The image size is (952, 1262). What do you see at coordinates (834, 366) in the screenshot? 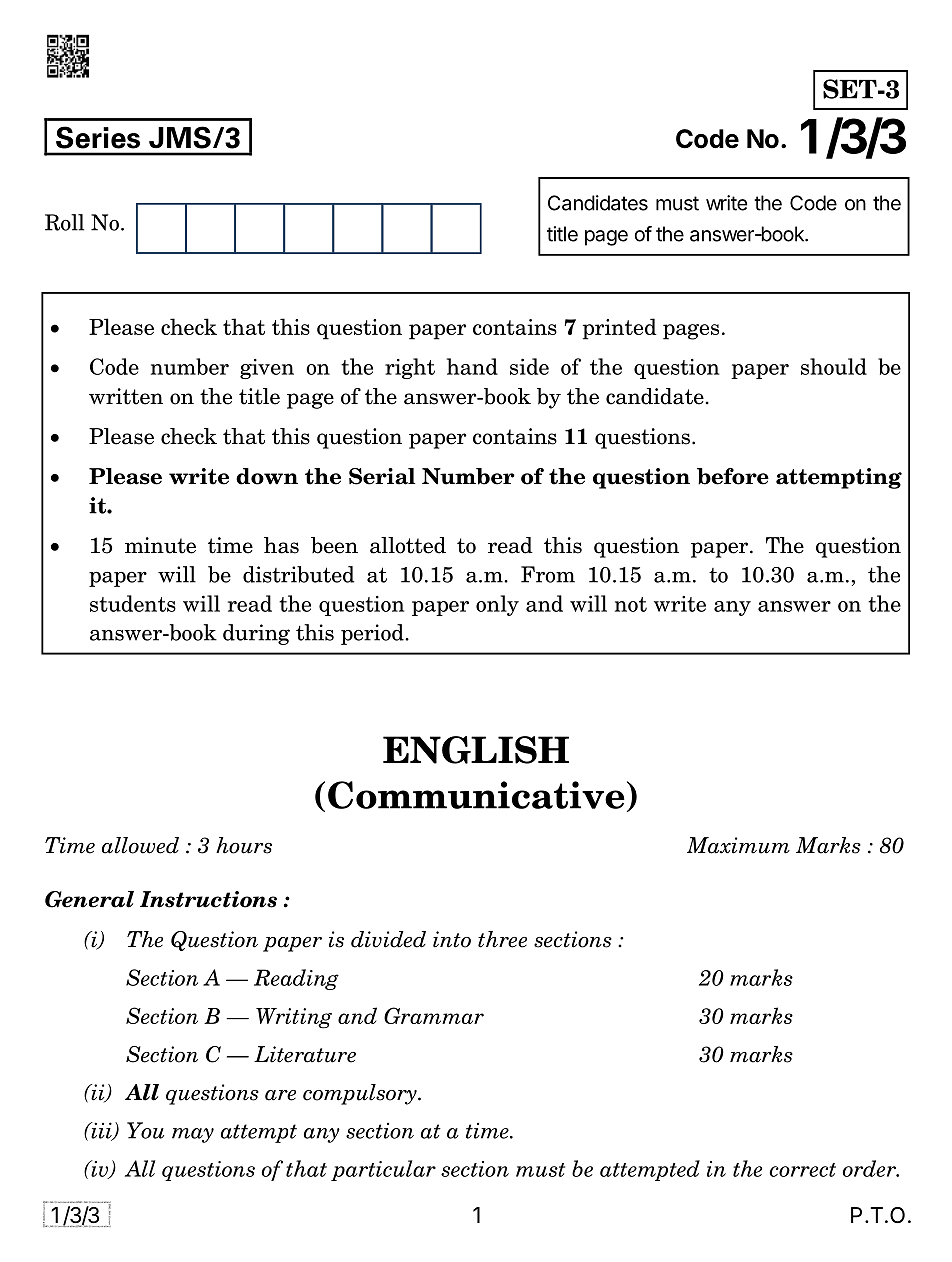
I see `should` at bounding box center [834, 366].
